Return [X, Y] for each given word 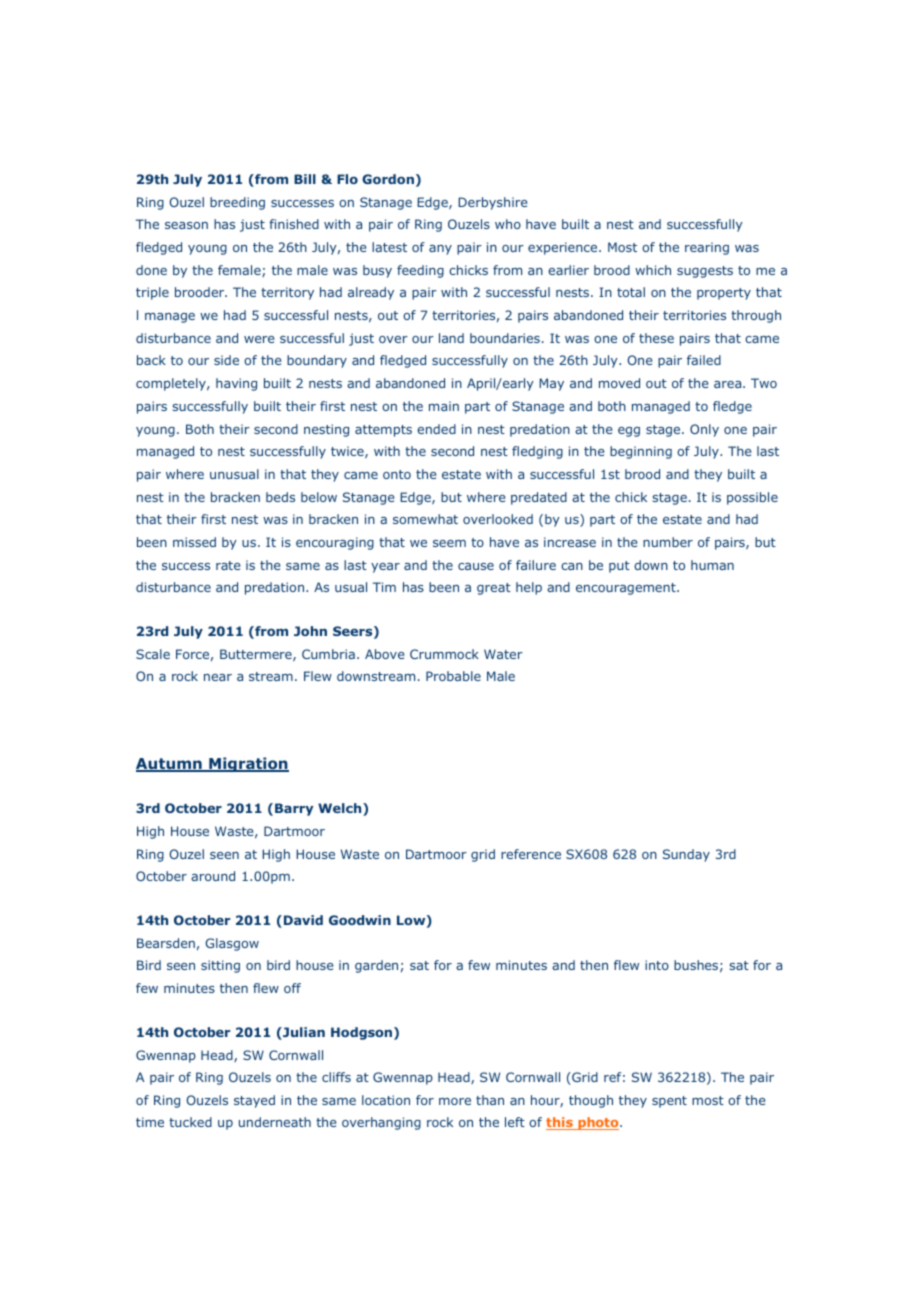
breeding [237, 203]
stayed [254, 1101]
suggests [705, 272]
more [455, 1101]
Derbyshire [492, 203]
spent [669, 1102]
